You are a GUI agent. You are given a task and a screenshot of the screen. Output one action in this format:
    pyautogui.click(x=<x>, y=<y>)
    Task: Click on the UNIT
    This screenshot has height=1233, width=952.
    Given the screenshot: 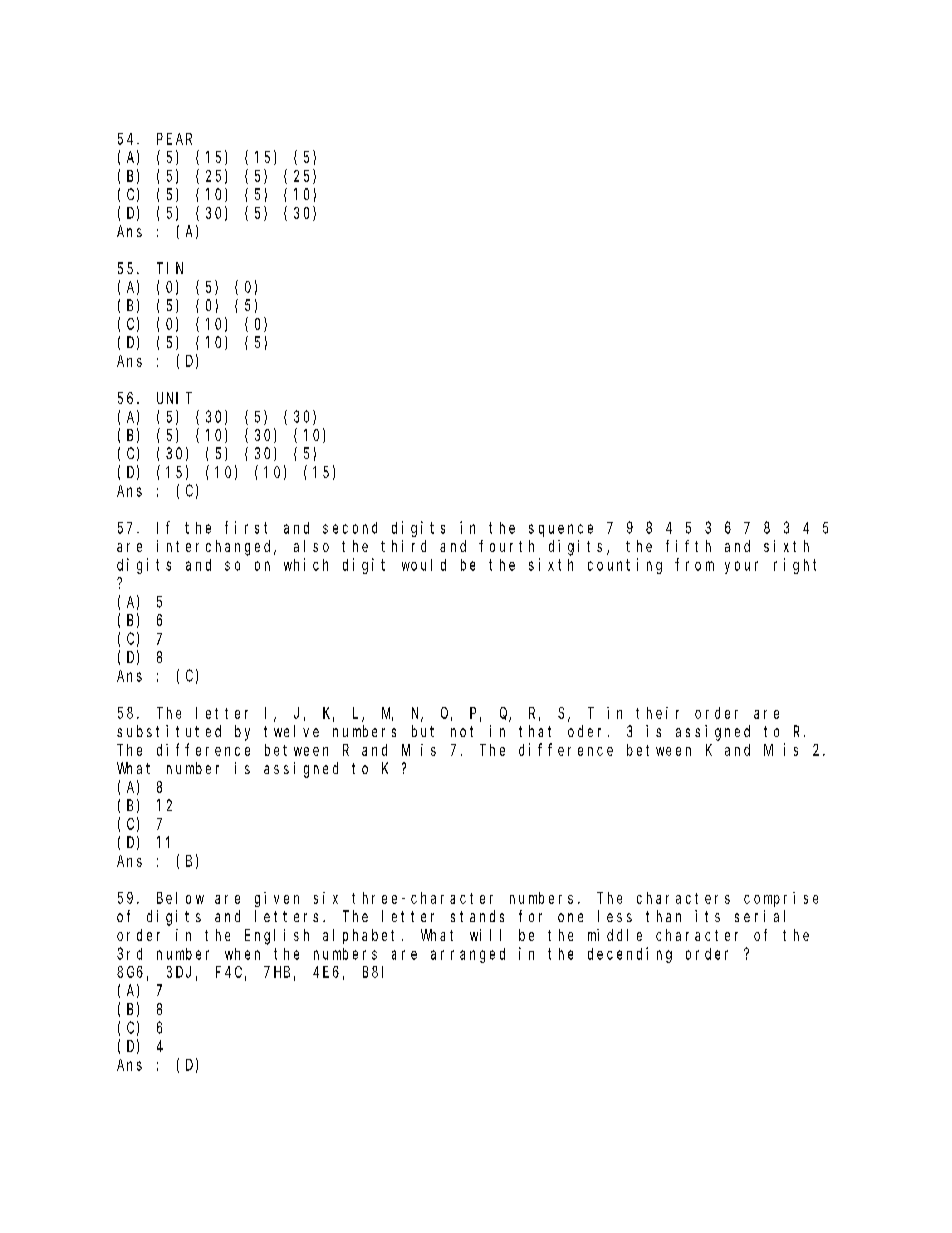 What is the action you would take?
    pyautogui.click(x=174, y=398)
